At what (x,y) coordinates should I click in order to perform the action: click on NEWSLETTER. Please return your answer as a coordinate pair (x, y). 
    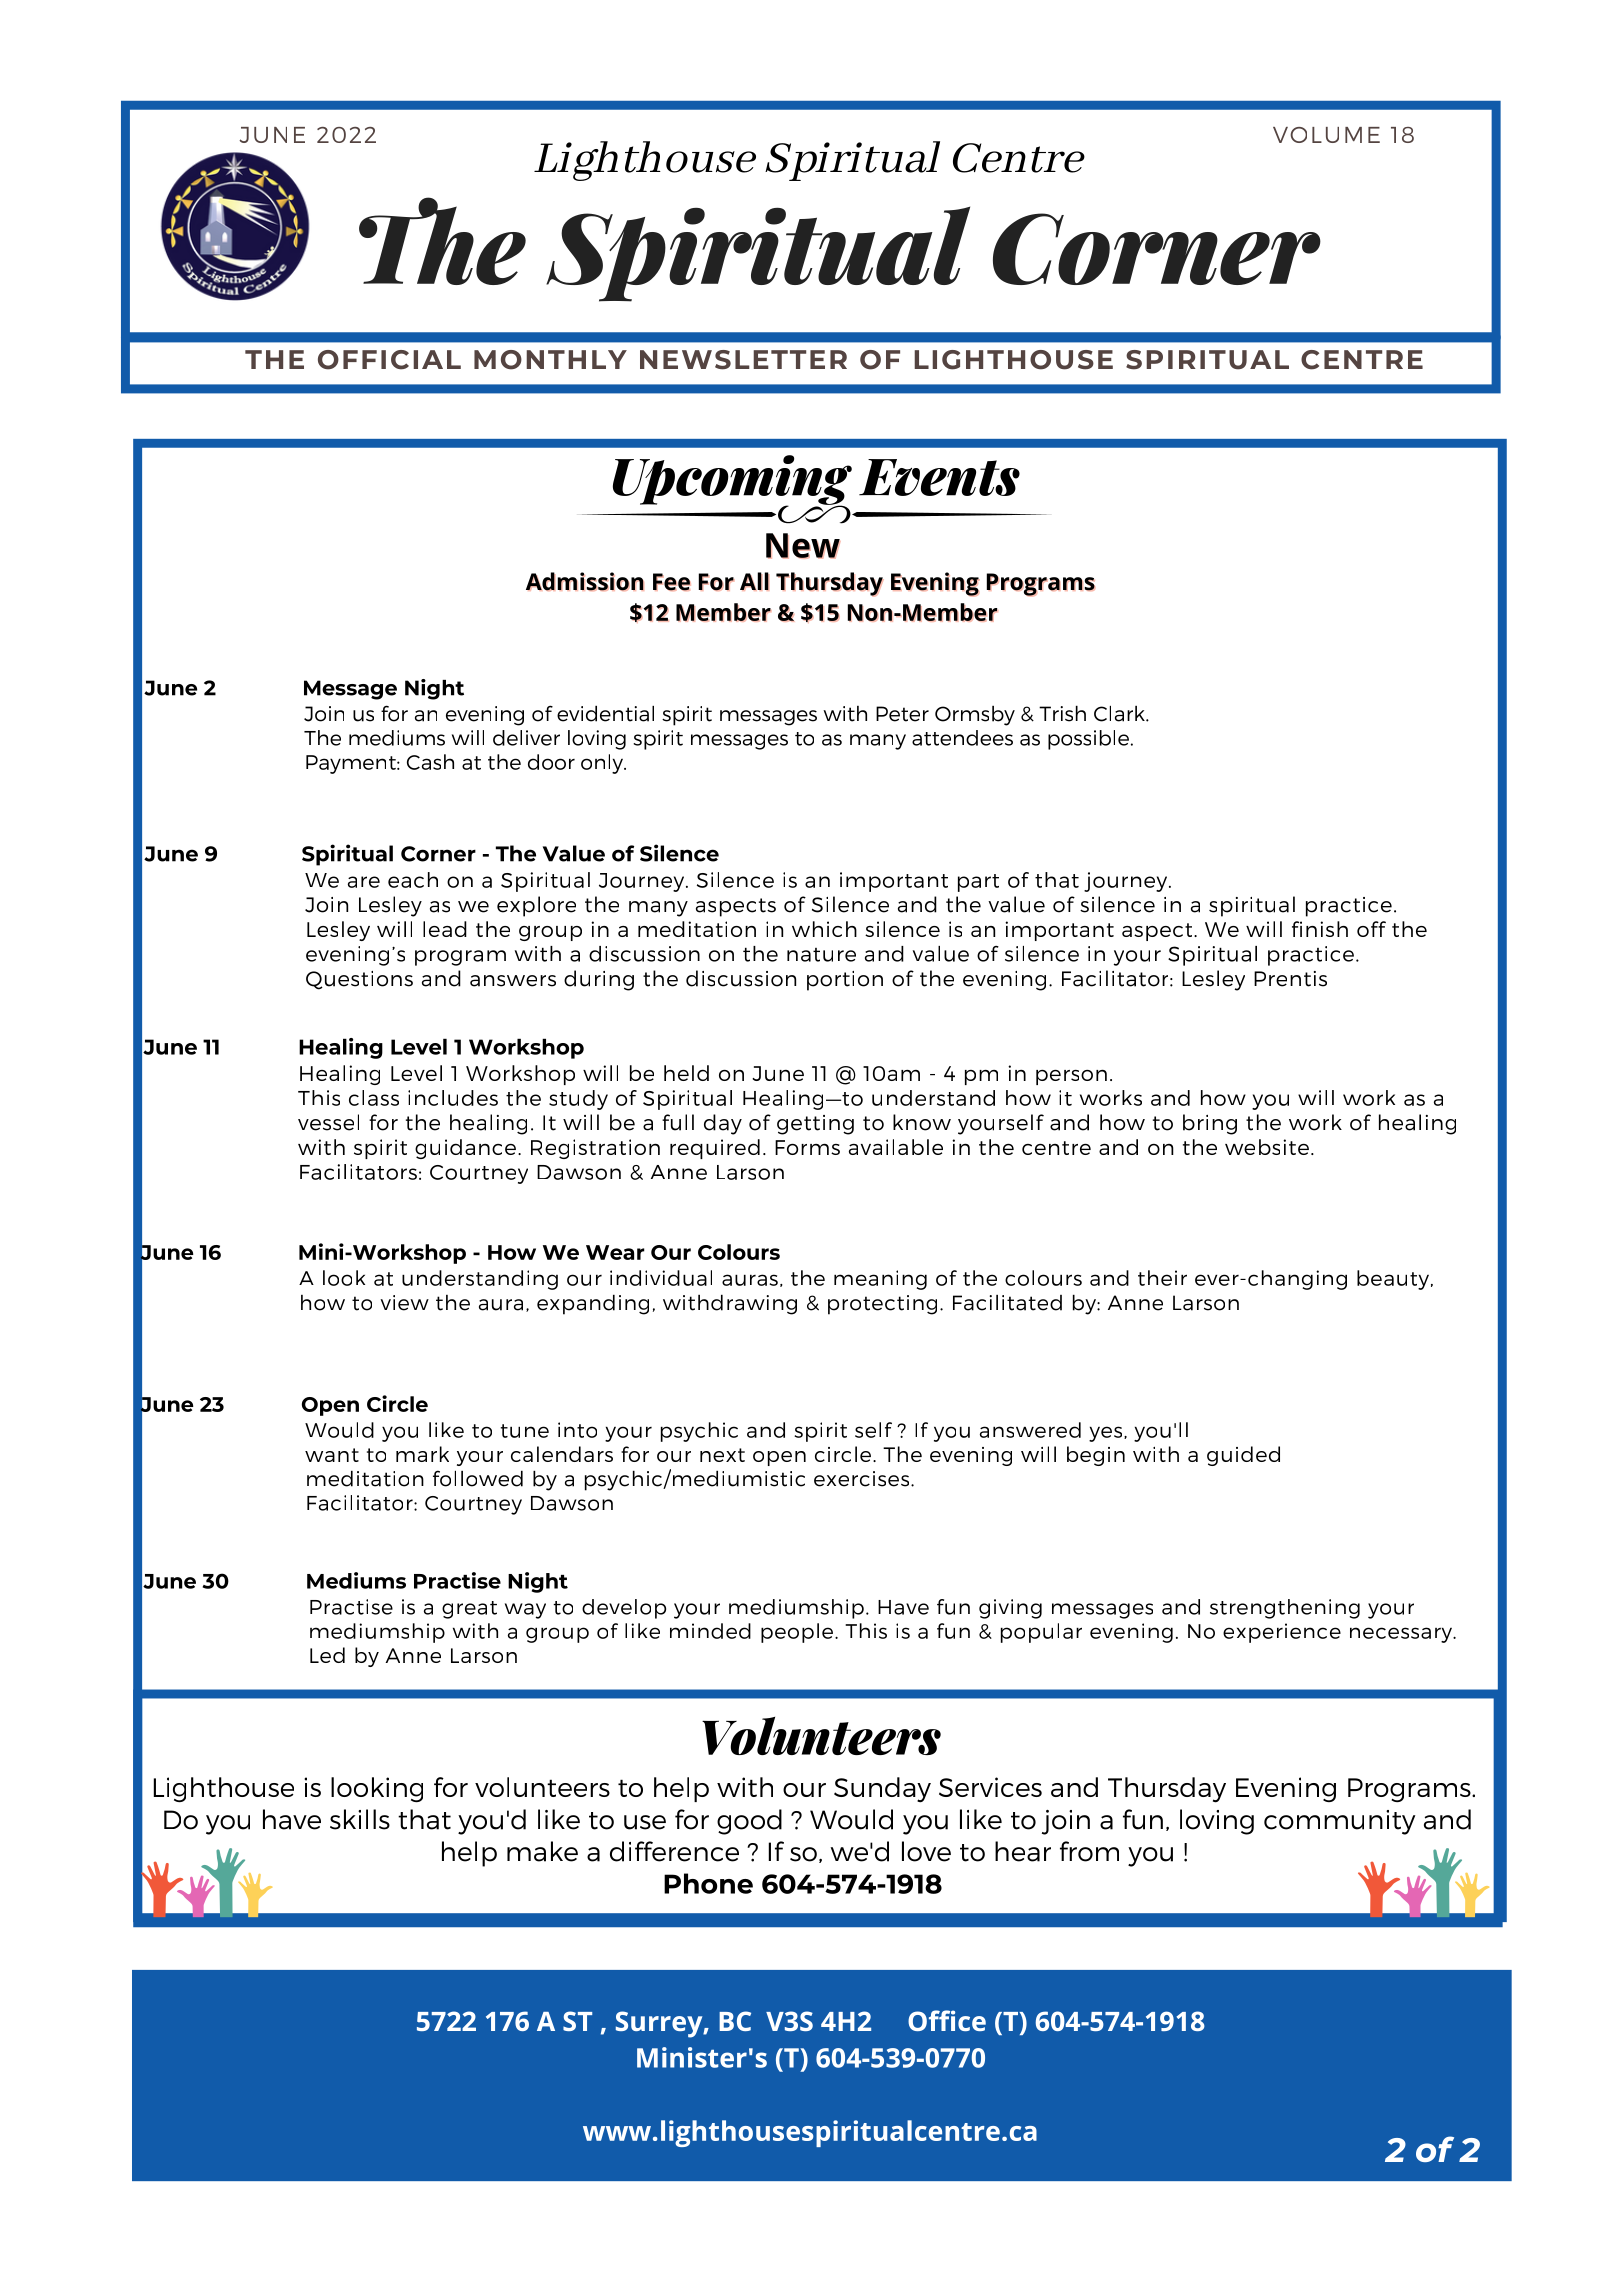
    Looking at the image, I should click on (743, 360).
